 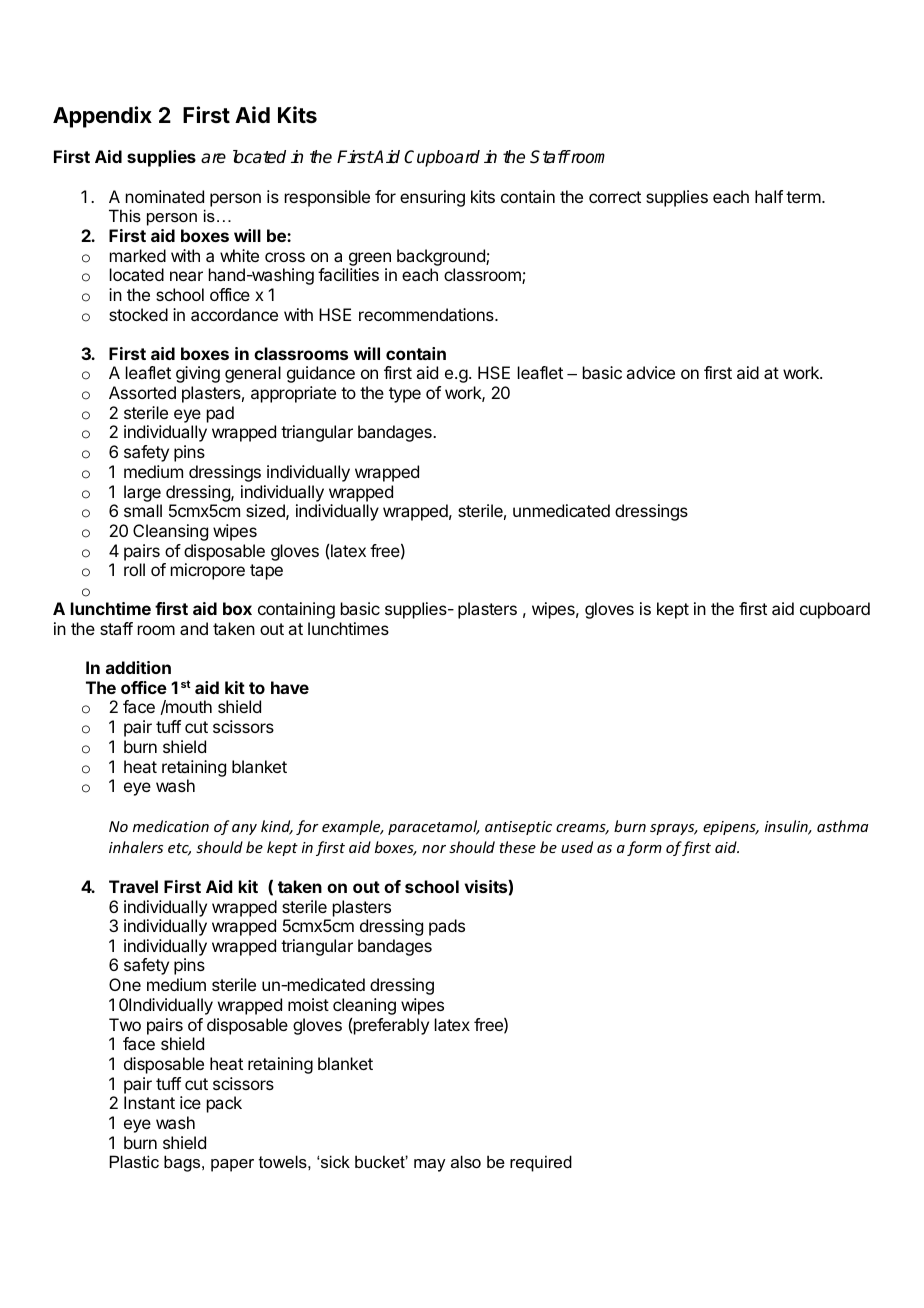 What do you see at coordinates (198, 374) in the screenshot?
I see `giving` at bounding box center [198, 374].
